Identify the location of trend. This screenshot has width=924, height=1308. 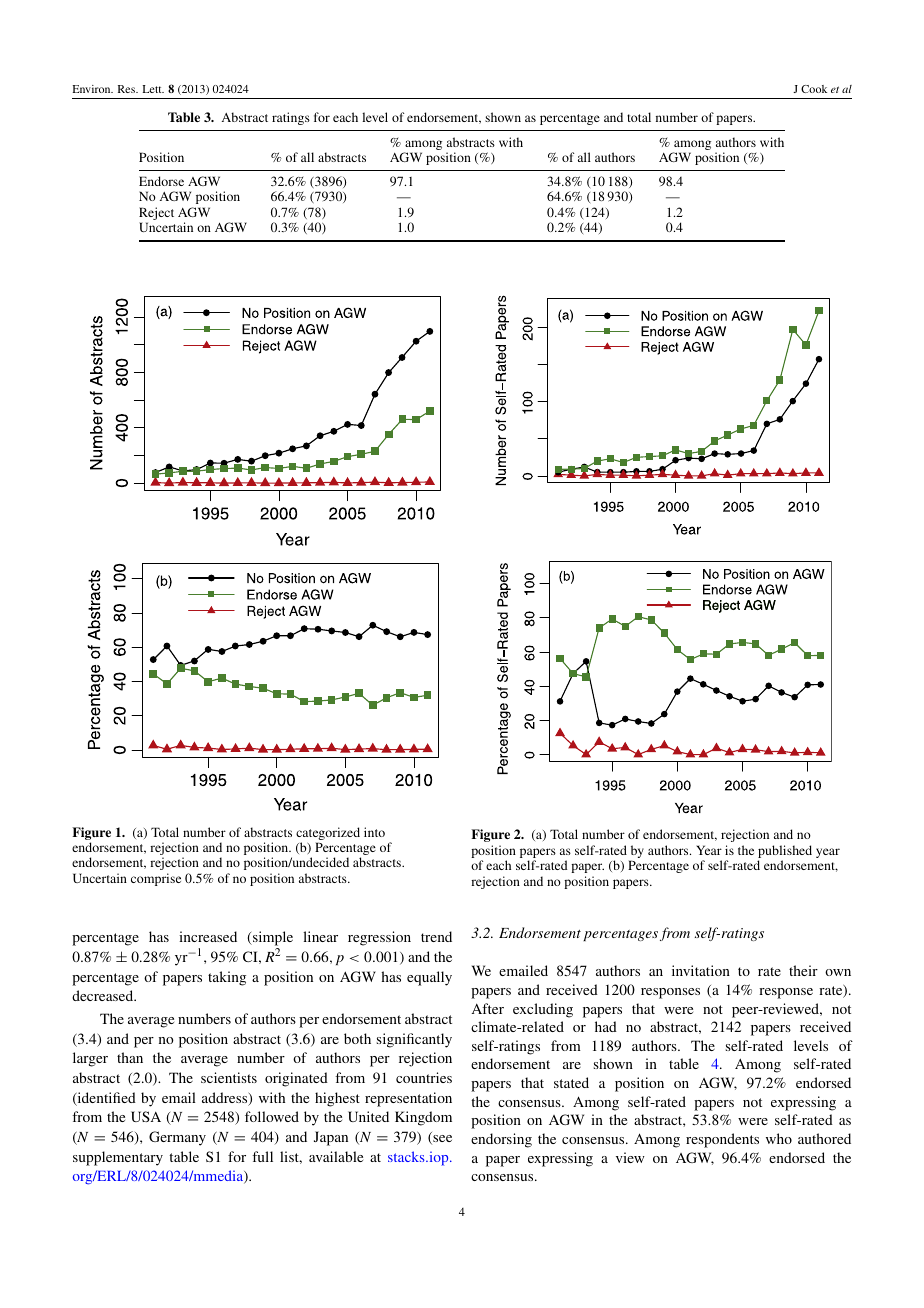
(436, 936).
